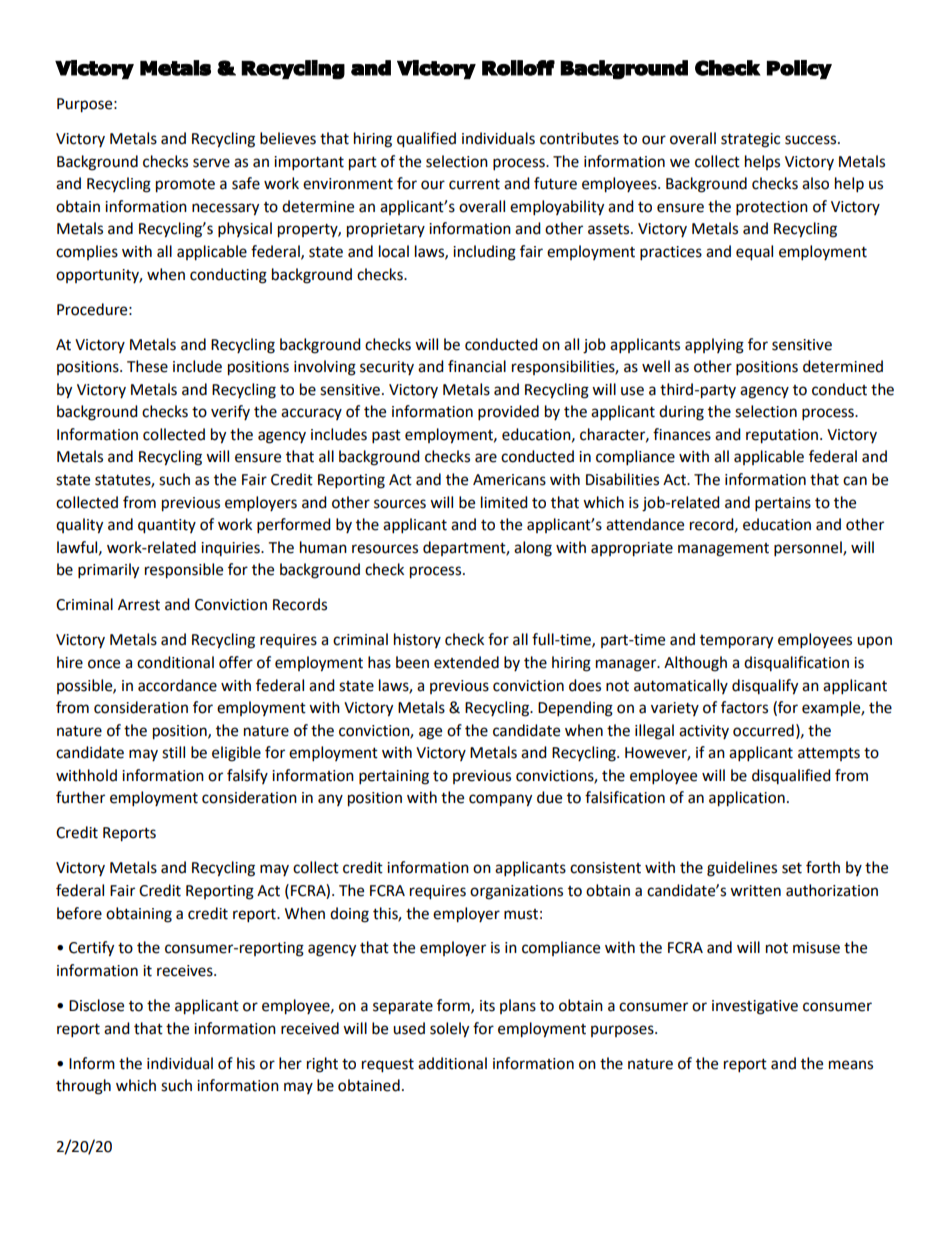  Describe the element at coordinates (230, 412) in the image. I see `verify` at that location.
